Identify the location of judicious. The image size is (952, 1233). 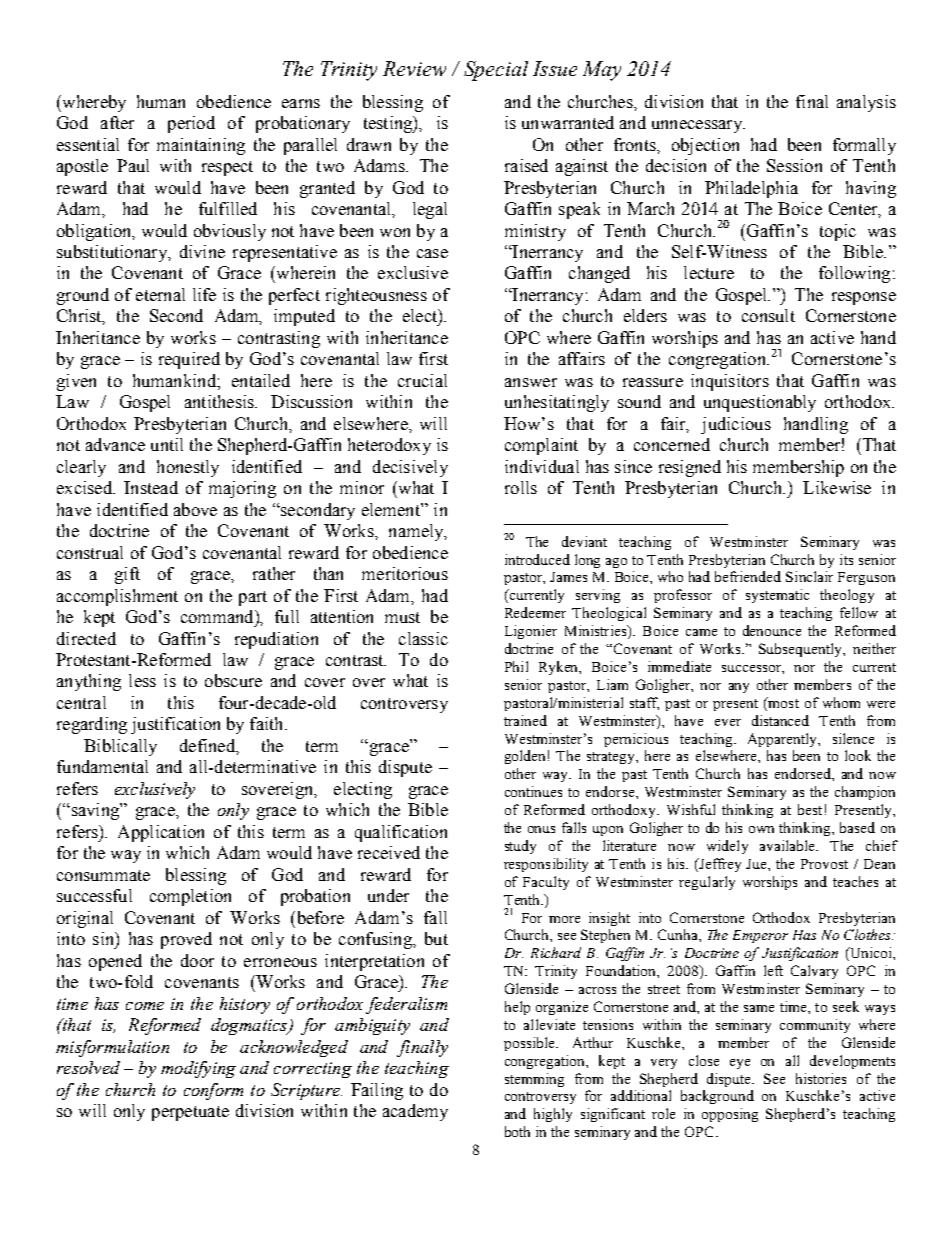
(736, 425).
